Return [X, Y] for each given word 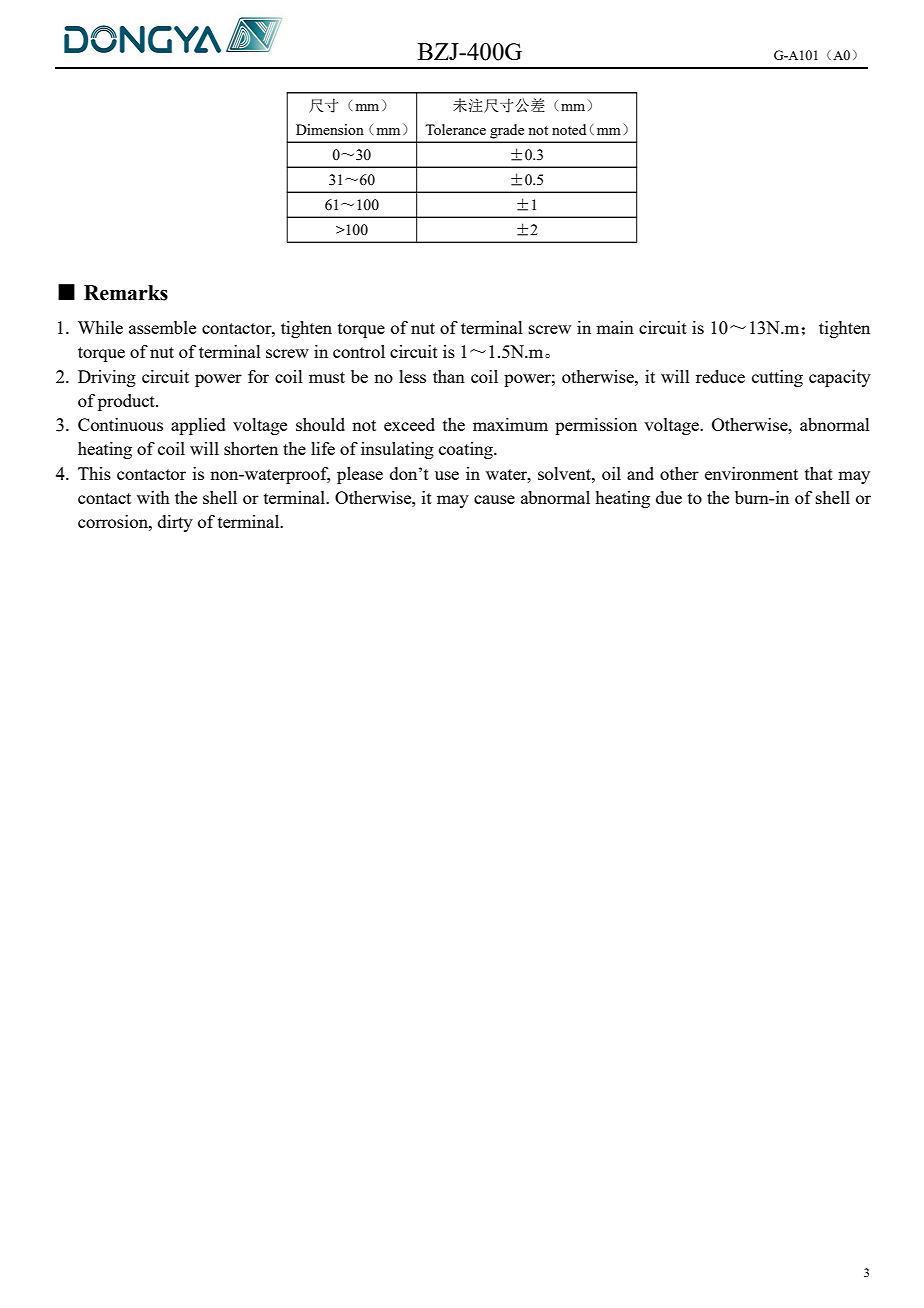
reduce [720, 376]
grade [507, 131]
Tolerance [455, 129]
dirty [175, 523]
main [615, 327]
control [359, 351]
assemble [162, 327]
